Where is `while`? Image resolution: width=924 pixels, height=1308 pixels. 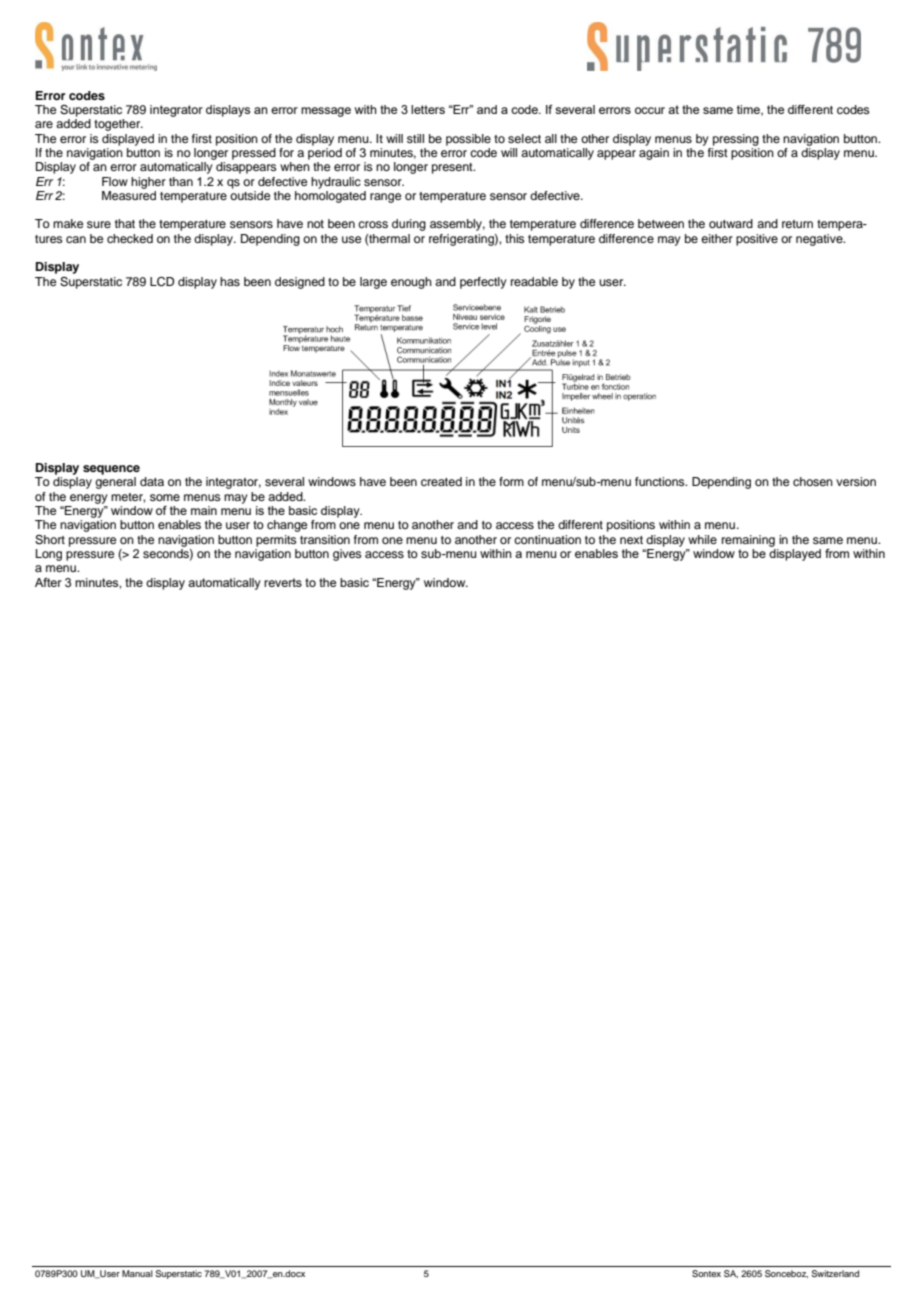 while is located at coordinates (702, 539).
